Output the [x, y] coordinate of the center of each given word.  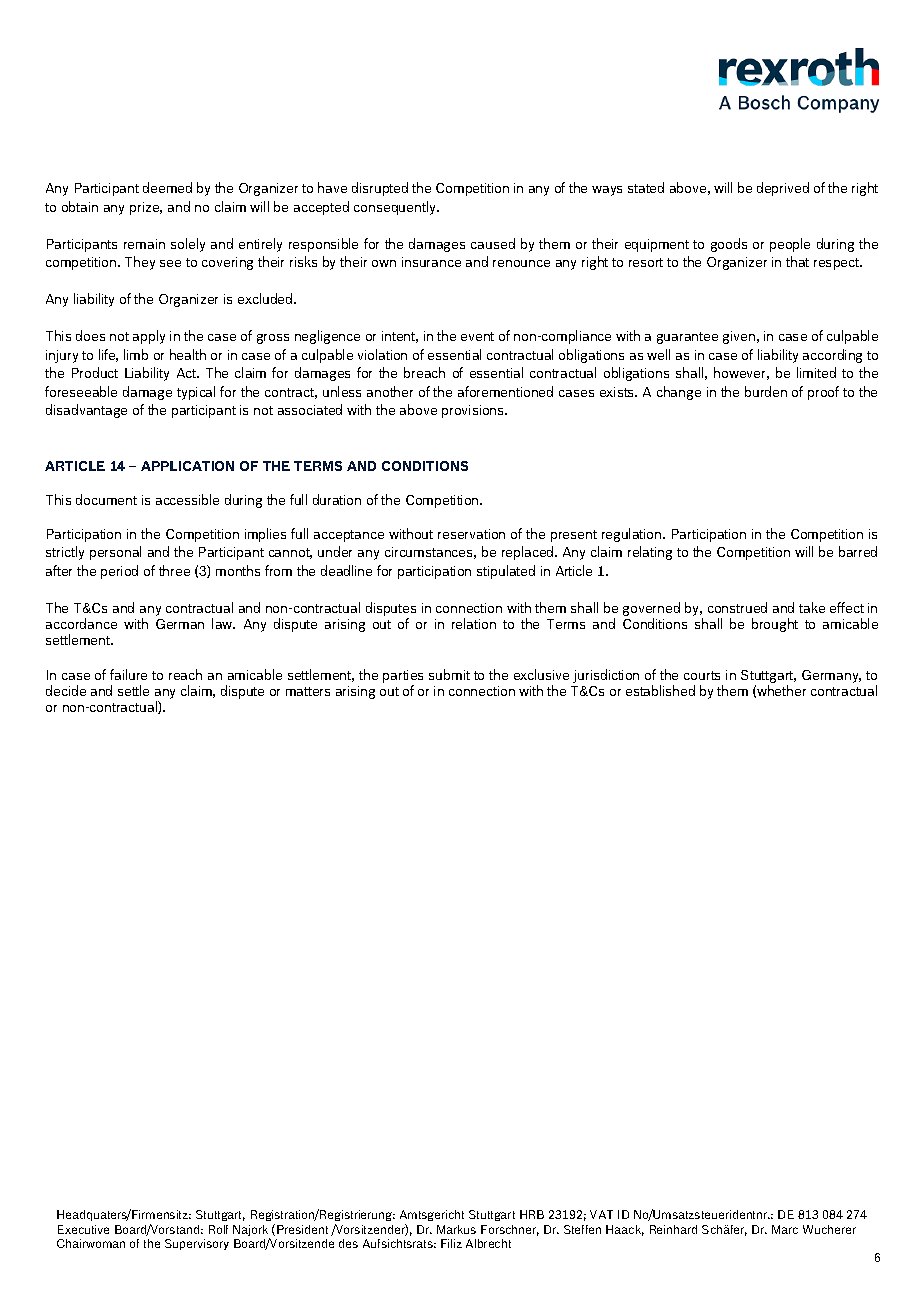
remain [144, 244]
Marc [785, 1229]
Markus [456, 1229]
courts [702, 675]
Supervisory [197, 1244]
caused [493, 243]
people [790, 245]
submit [449, 674]
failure [128, 674]
